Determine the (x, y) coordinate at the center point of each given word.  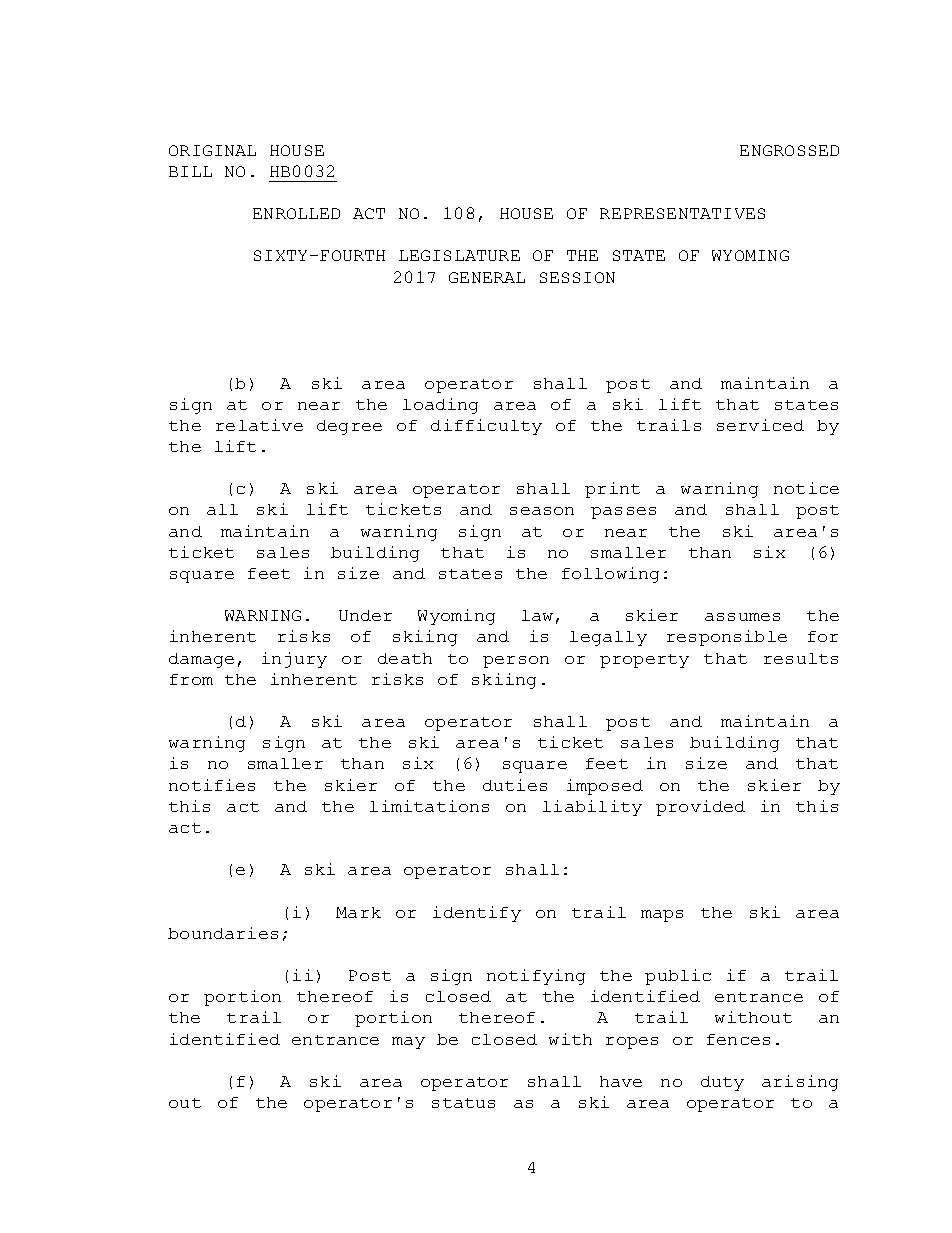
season (542, 511)
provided (700, 808)
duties (515, 785)
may (408, 1043)
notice (806, 488)
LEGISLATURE (459, 255)
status (463, 1103)
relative (259, 425)
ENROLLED (296, 213)
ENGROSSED (789, 150)
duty (722, 1083)
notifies (212, 785)
